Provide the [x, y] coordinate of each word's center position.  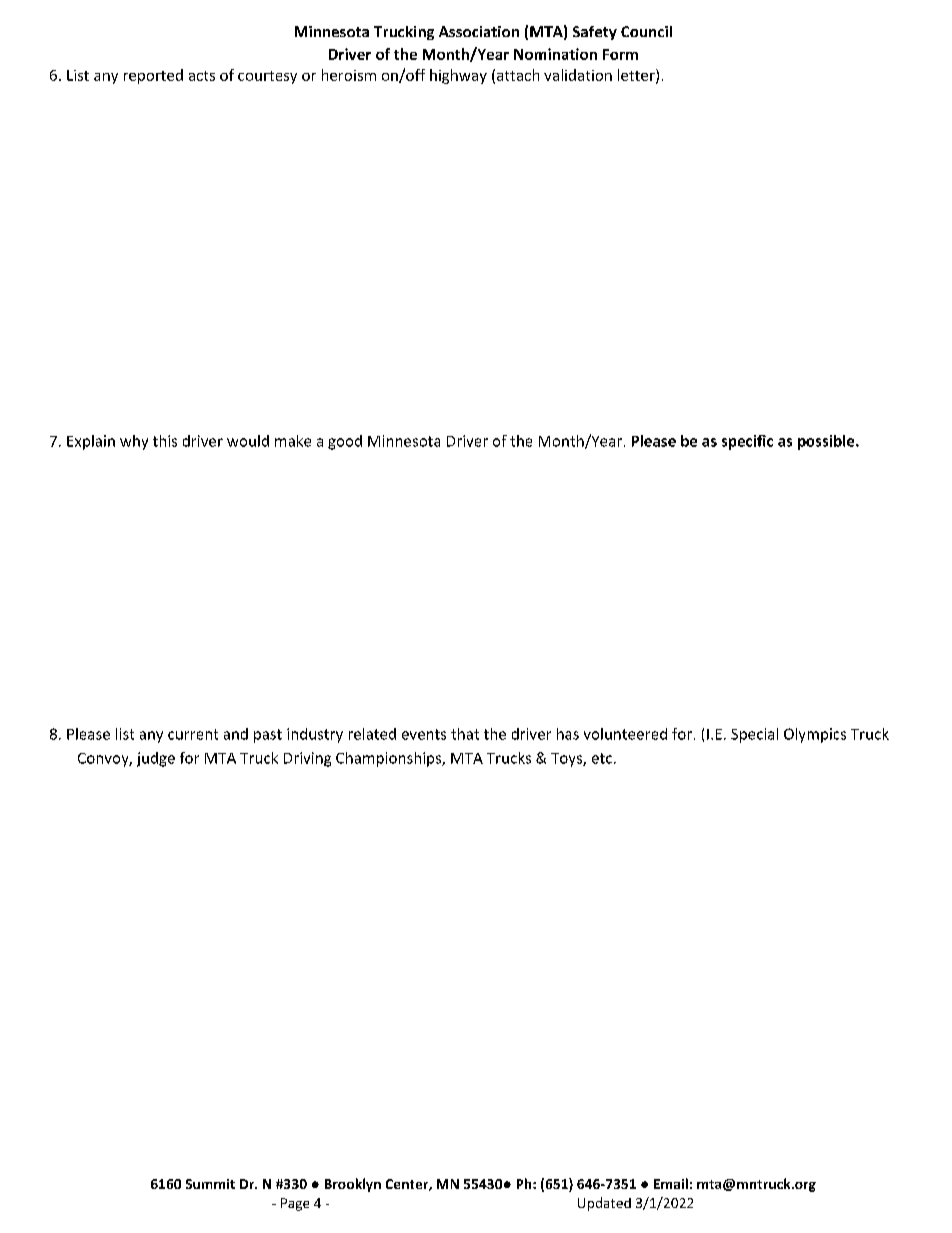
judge [156, 759]
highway [458, 76]
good [345, 442]
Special [754, 735]
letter [637, 76]
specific [747, 442]
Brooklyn [353, 1185]
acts [202, 76]
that [465, 734]
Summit [210, 1184]
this [165, 441]
